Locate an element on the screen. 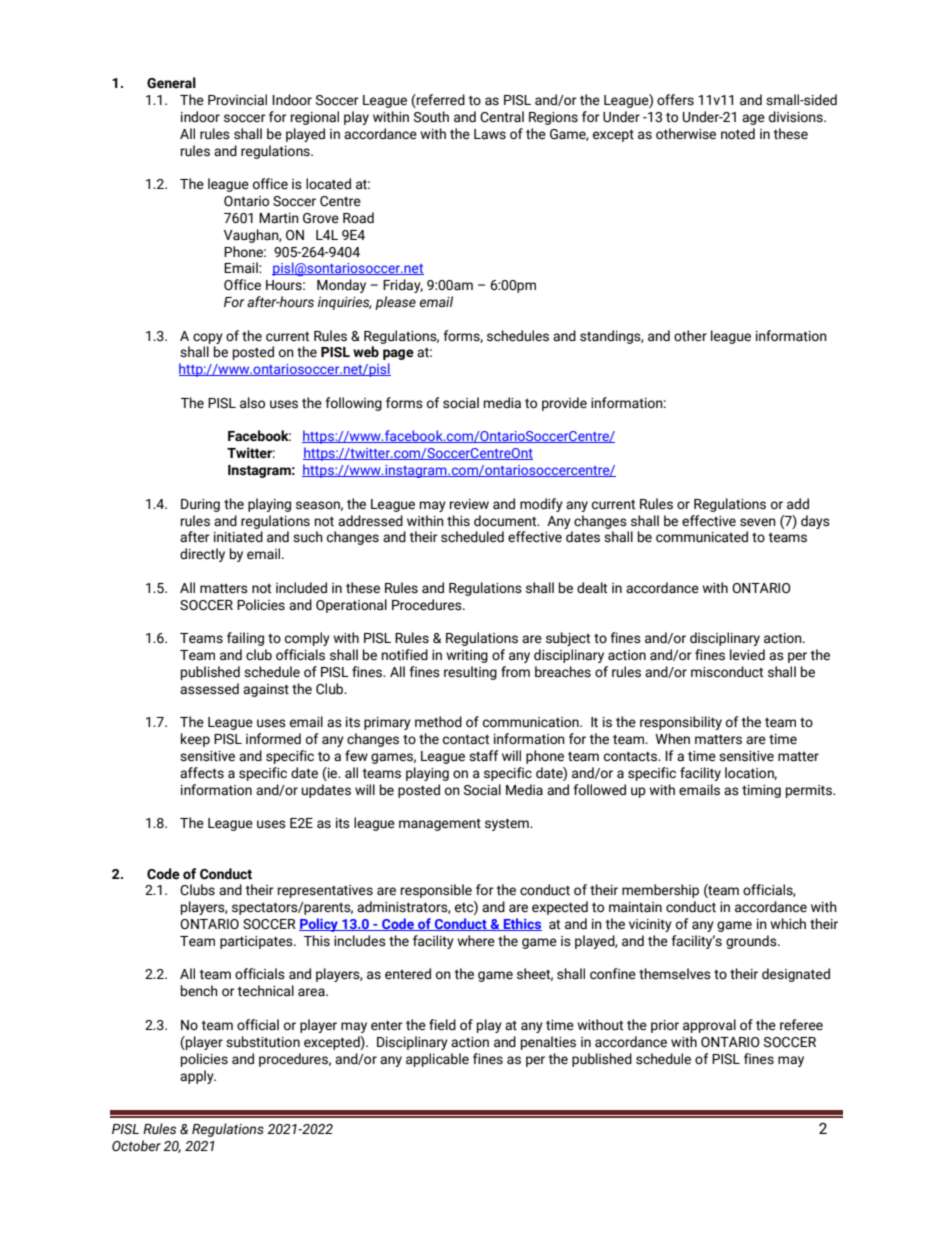 The width and height of the screenshot is (952, 1233). Central is located at coordinates (502, 117).
